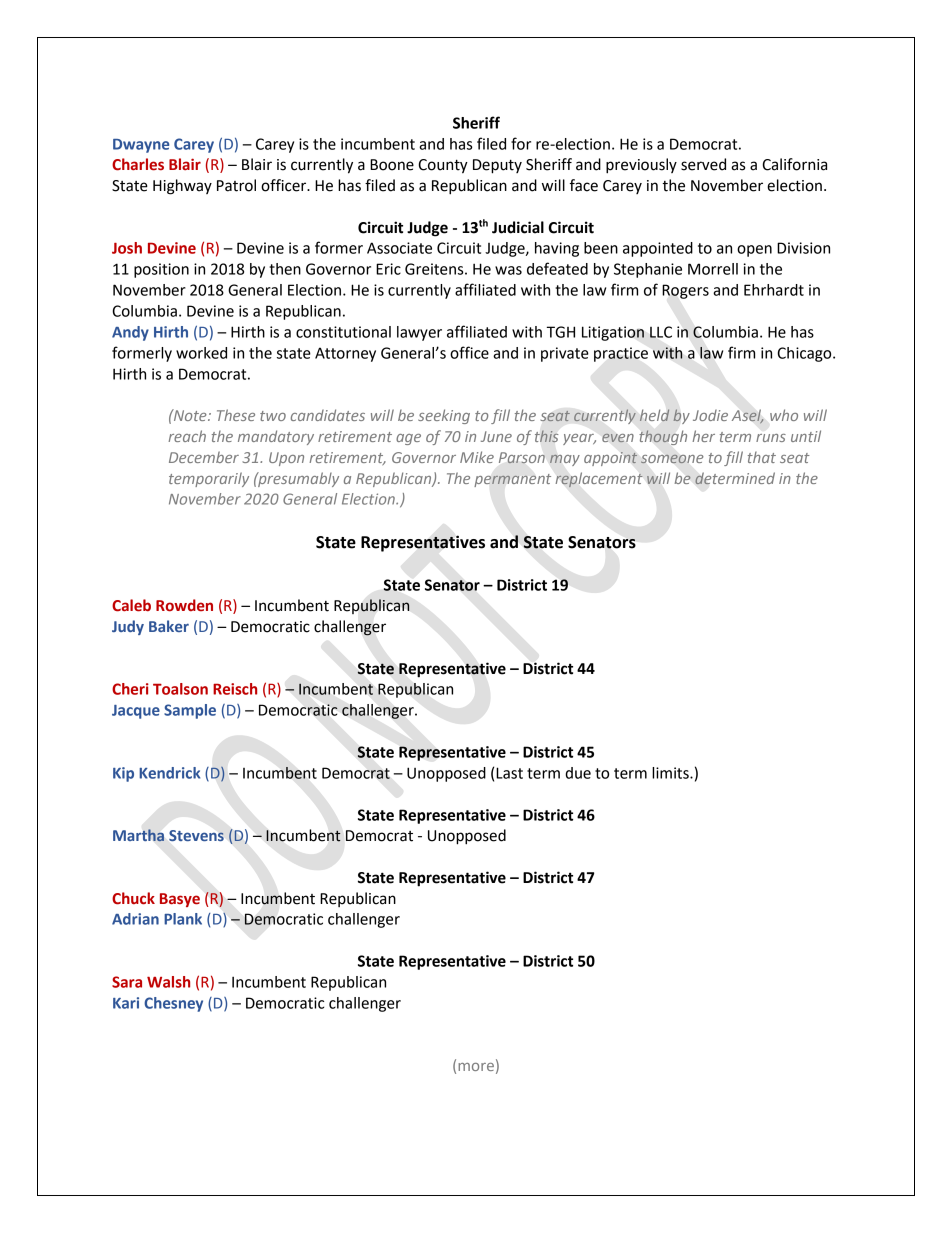 This image has height=1233, width=952. Describe the element at coordinates (703, 164) in the image. I see `served` at that location.
